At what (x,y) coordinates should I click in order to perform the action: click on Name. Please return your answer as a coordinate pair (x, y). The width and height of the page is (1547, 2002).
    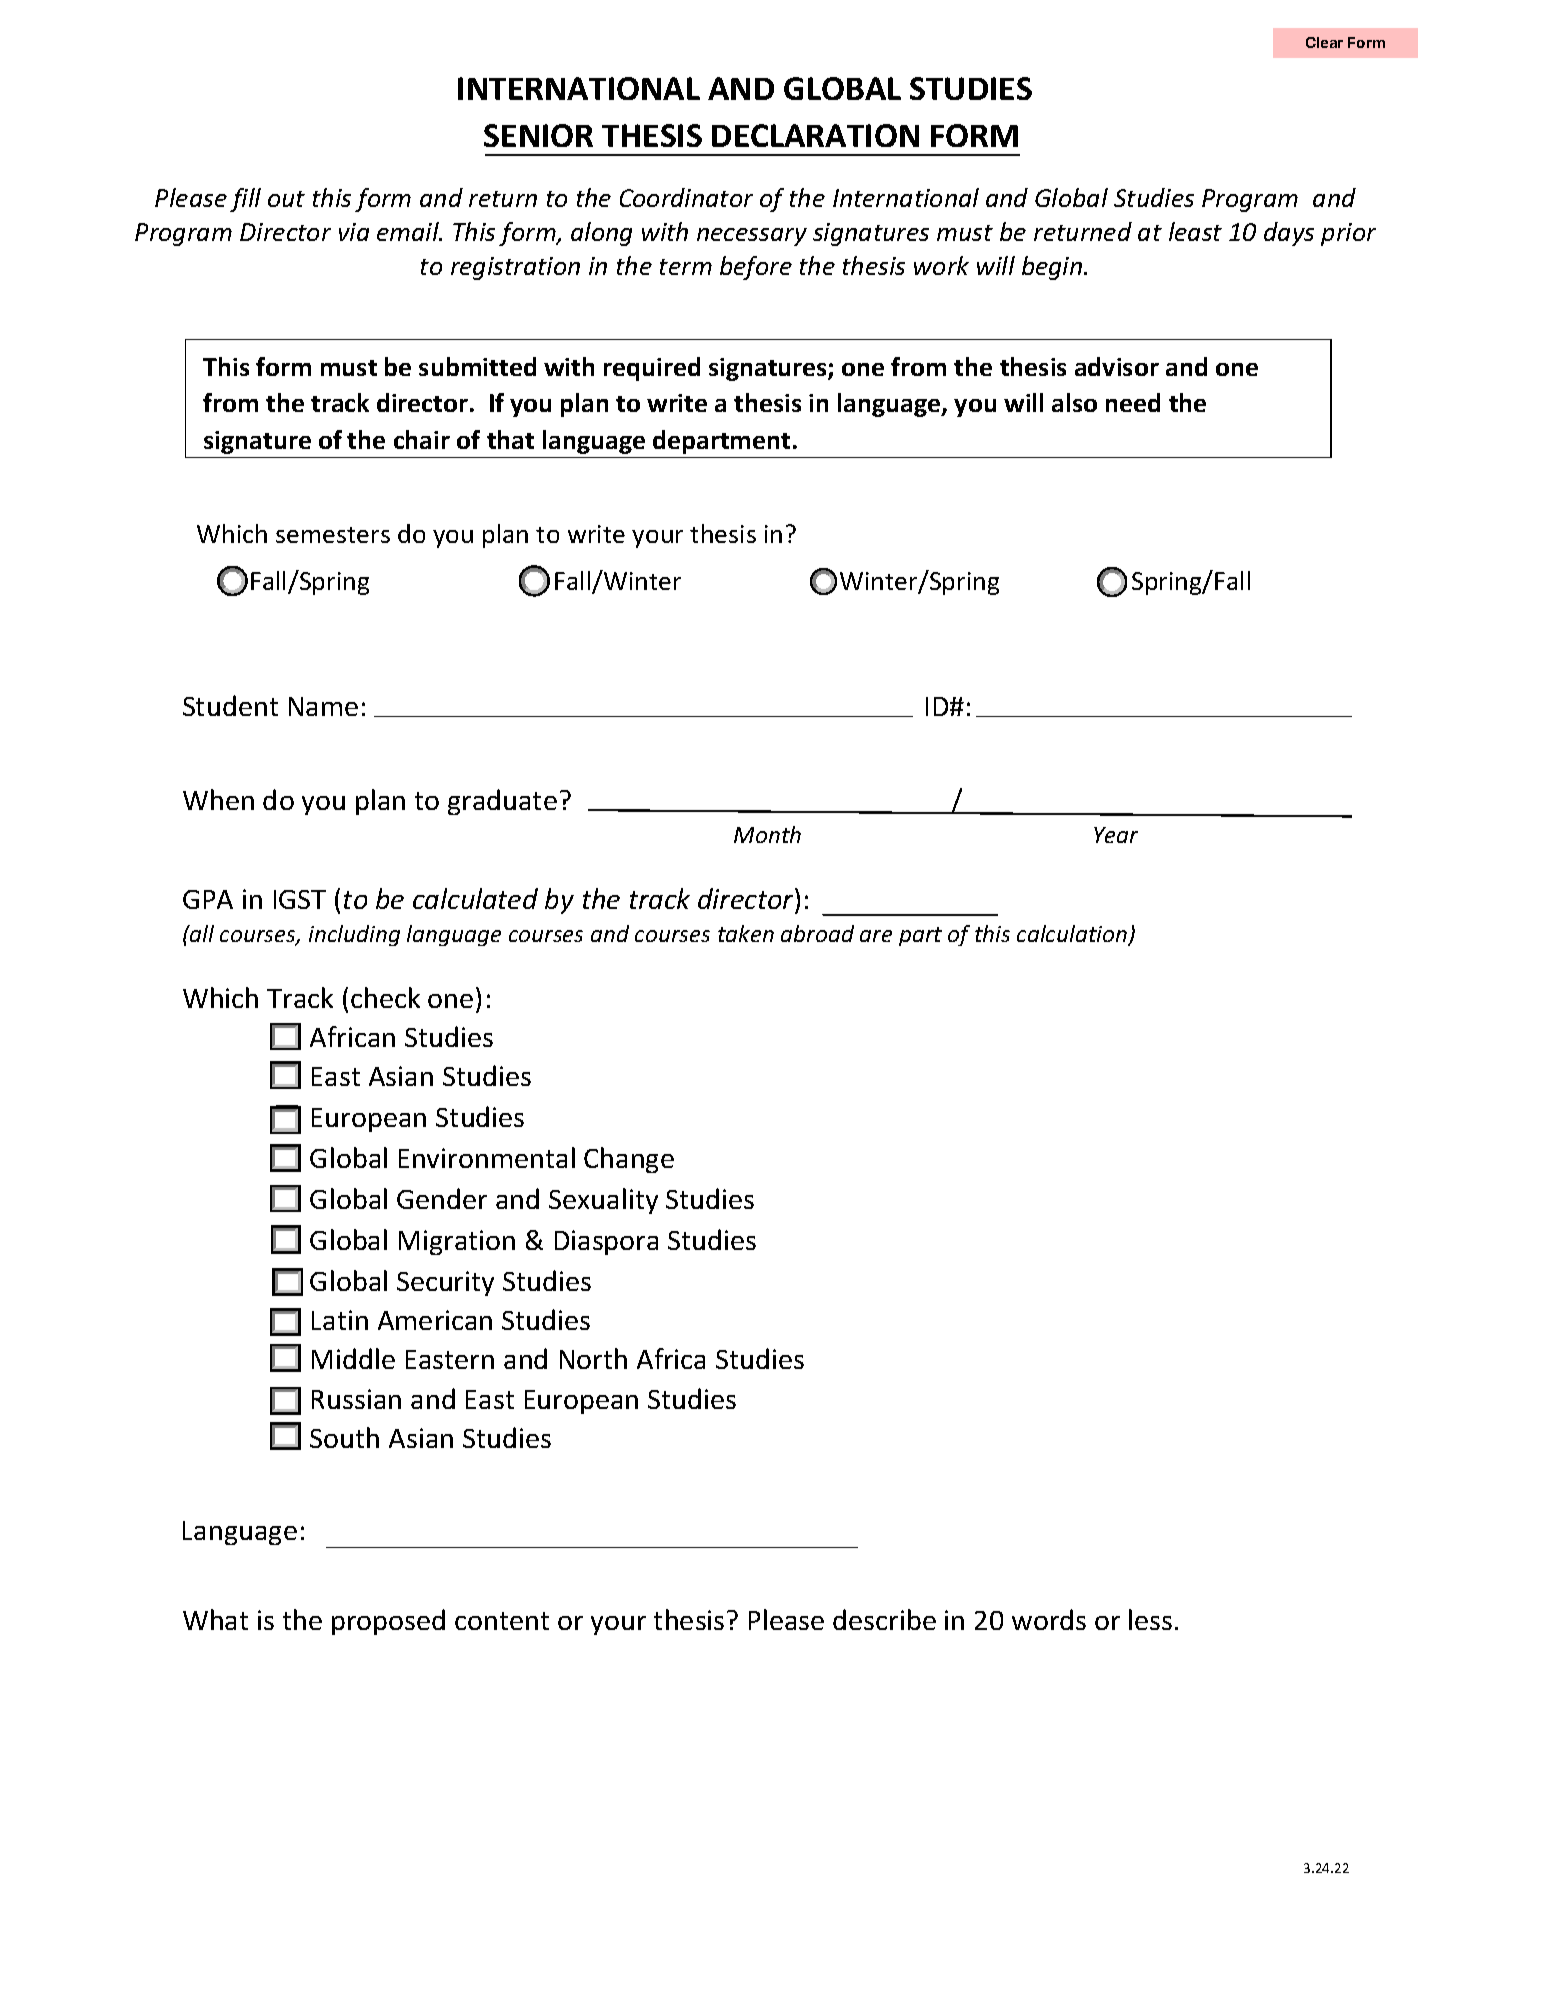
    Looking at the image, I should click on (323, 706).
